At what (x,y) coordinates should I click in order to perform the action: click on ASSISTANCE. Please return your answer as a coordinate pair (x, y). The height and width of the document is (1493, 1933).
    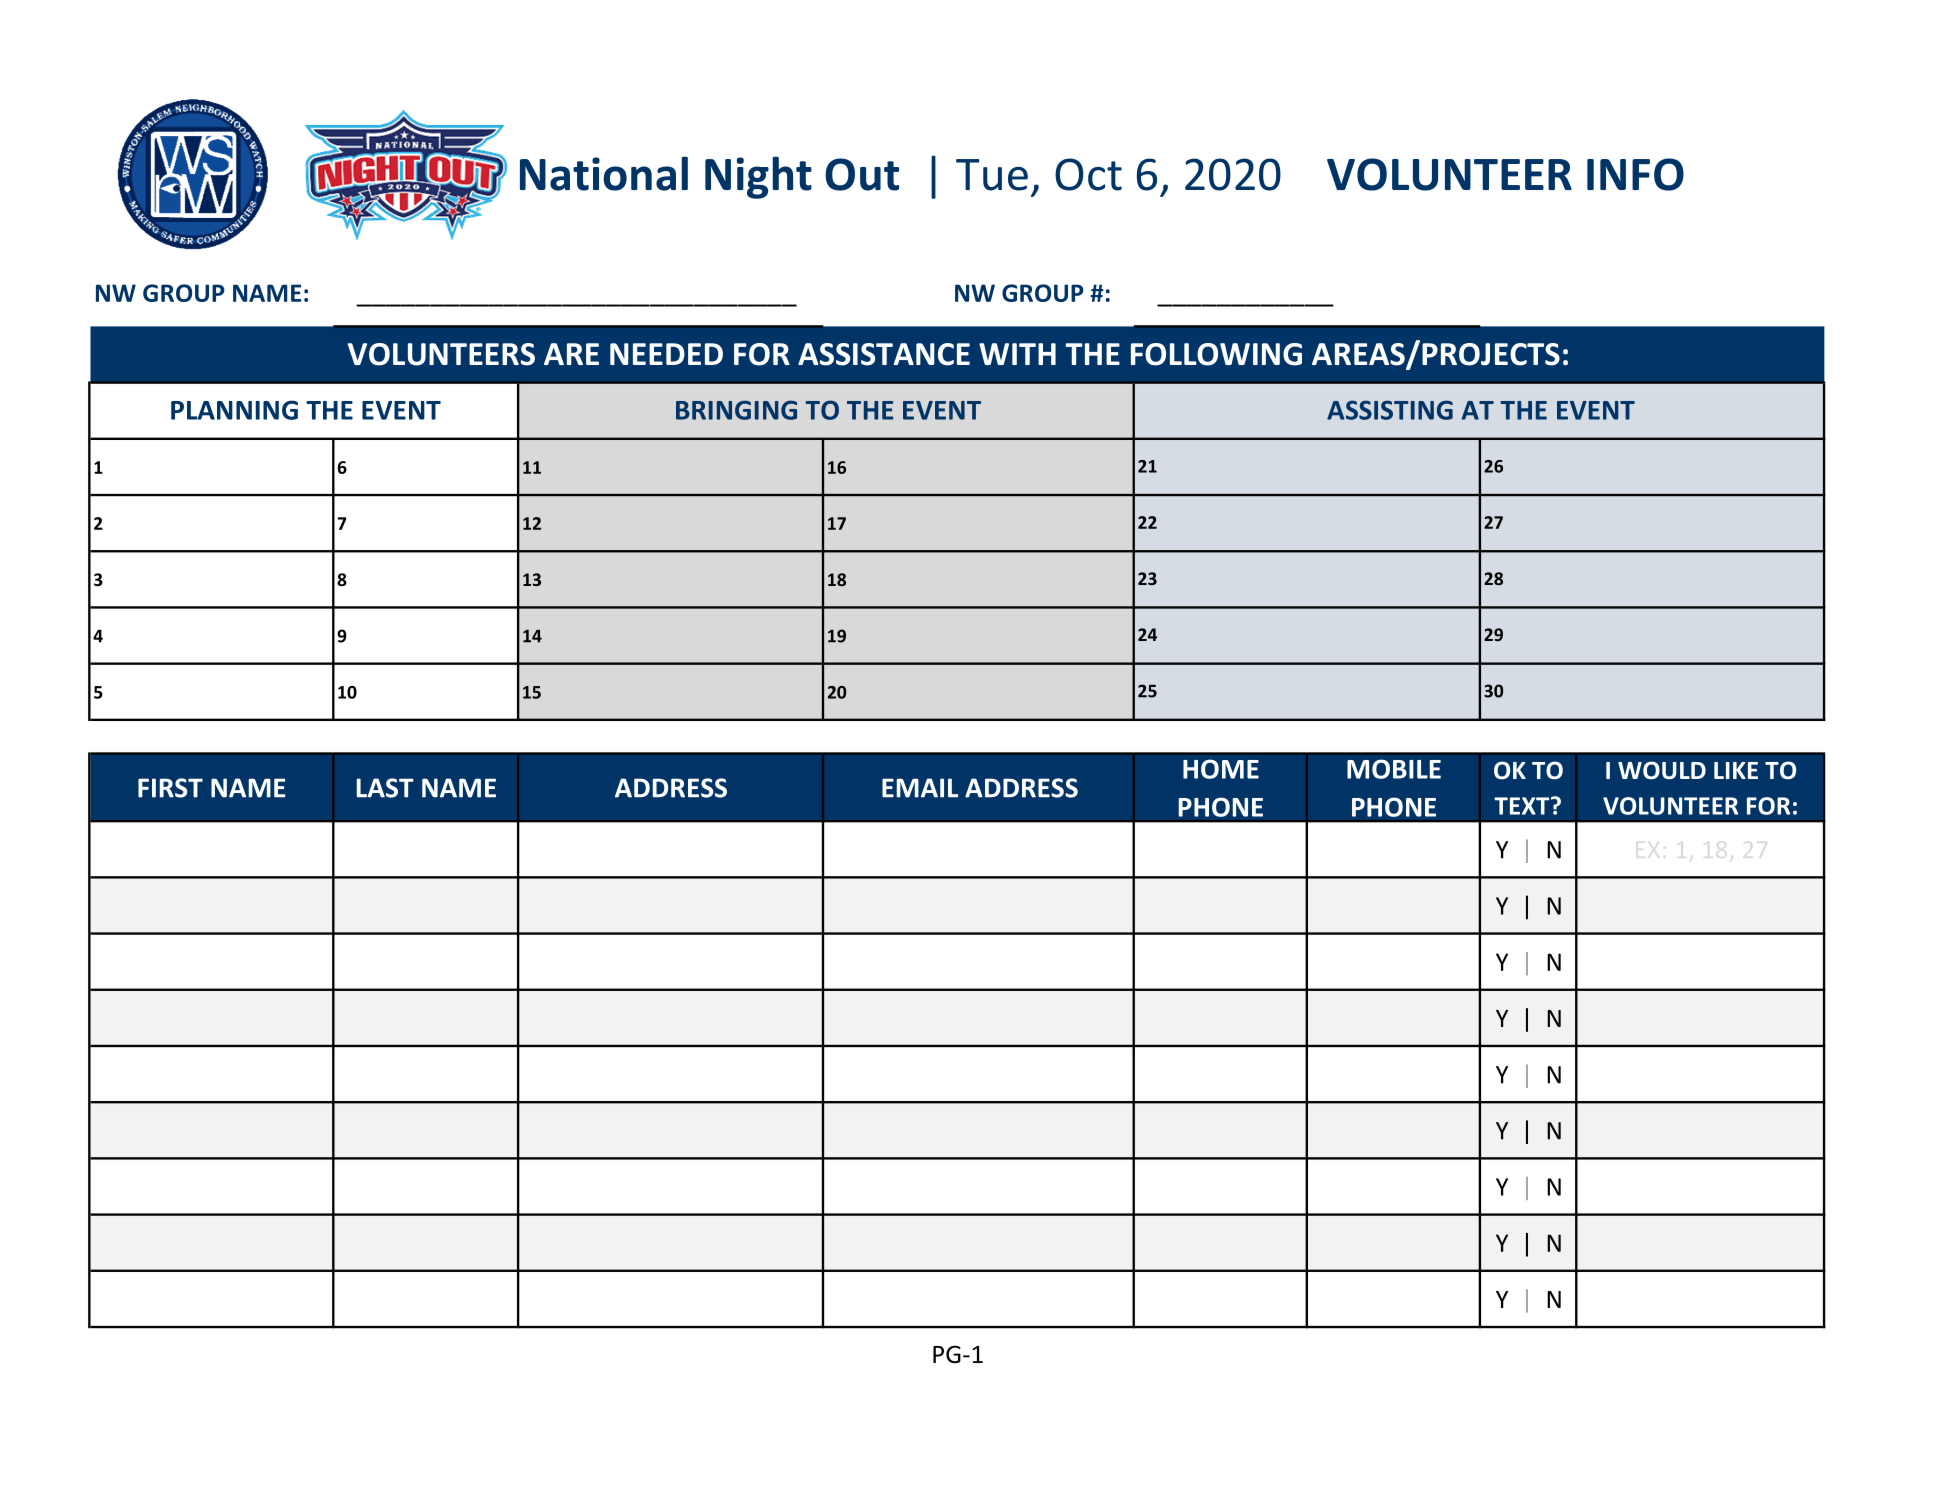
    Looking at the image, I should click on (884, 354).
